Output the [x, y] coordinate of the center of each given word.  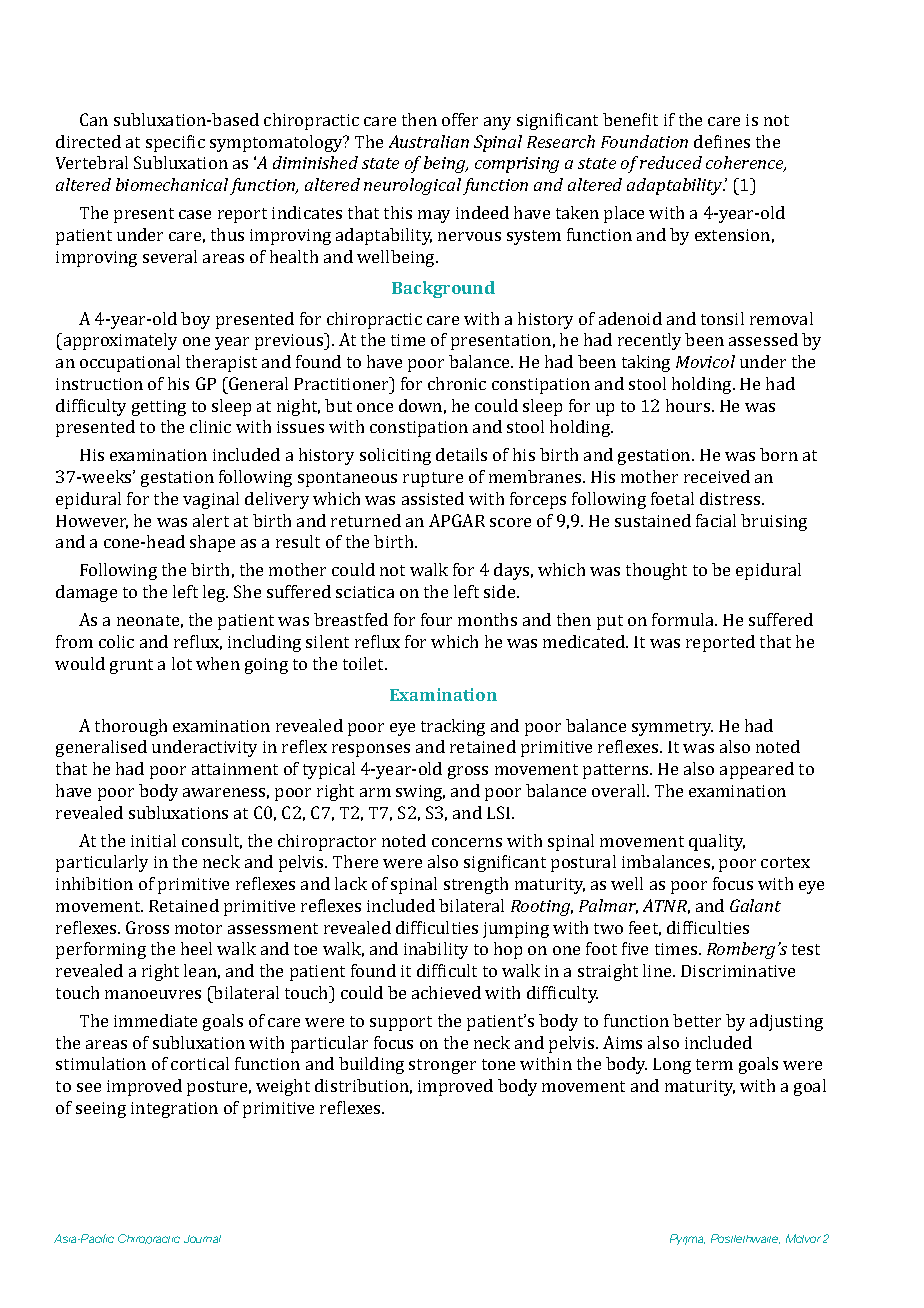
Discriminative [738, 971]
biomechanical [172, 184]
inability [436, 950]
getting [159, 408]
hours [689, 405]
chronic [457, 383]
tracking [453, 727]
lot [182, 663]
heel [196, 948]
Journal [202, 1239]
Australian [429, 141]
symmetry [672, 728]
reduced [671, 162]
